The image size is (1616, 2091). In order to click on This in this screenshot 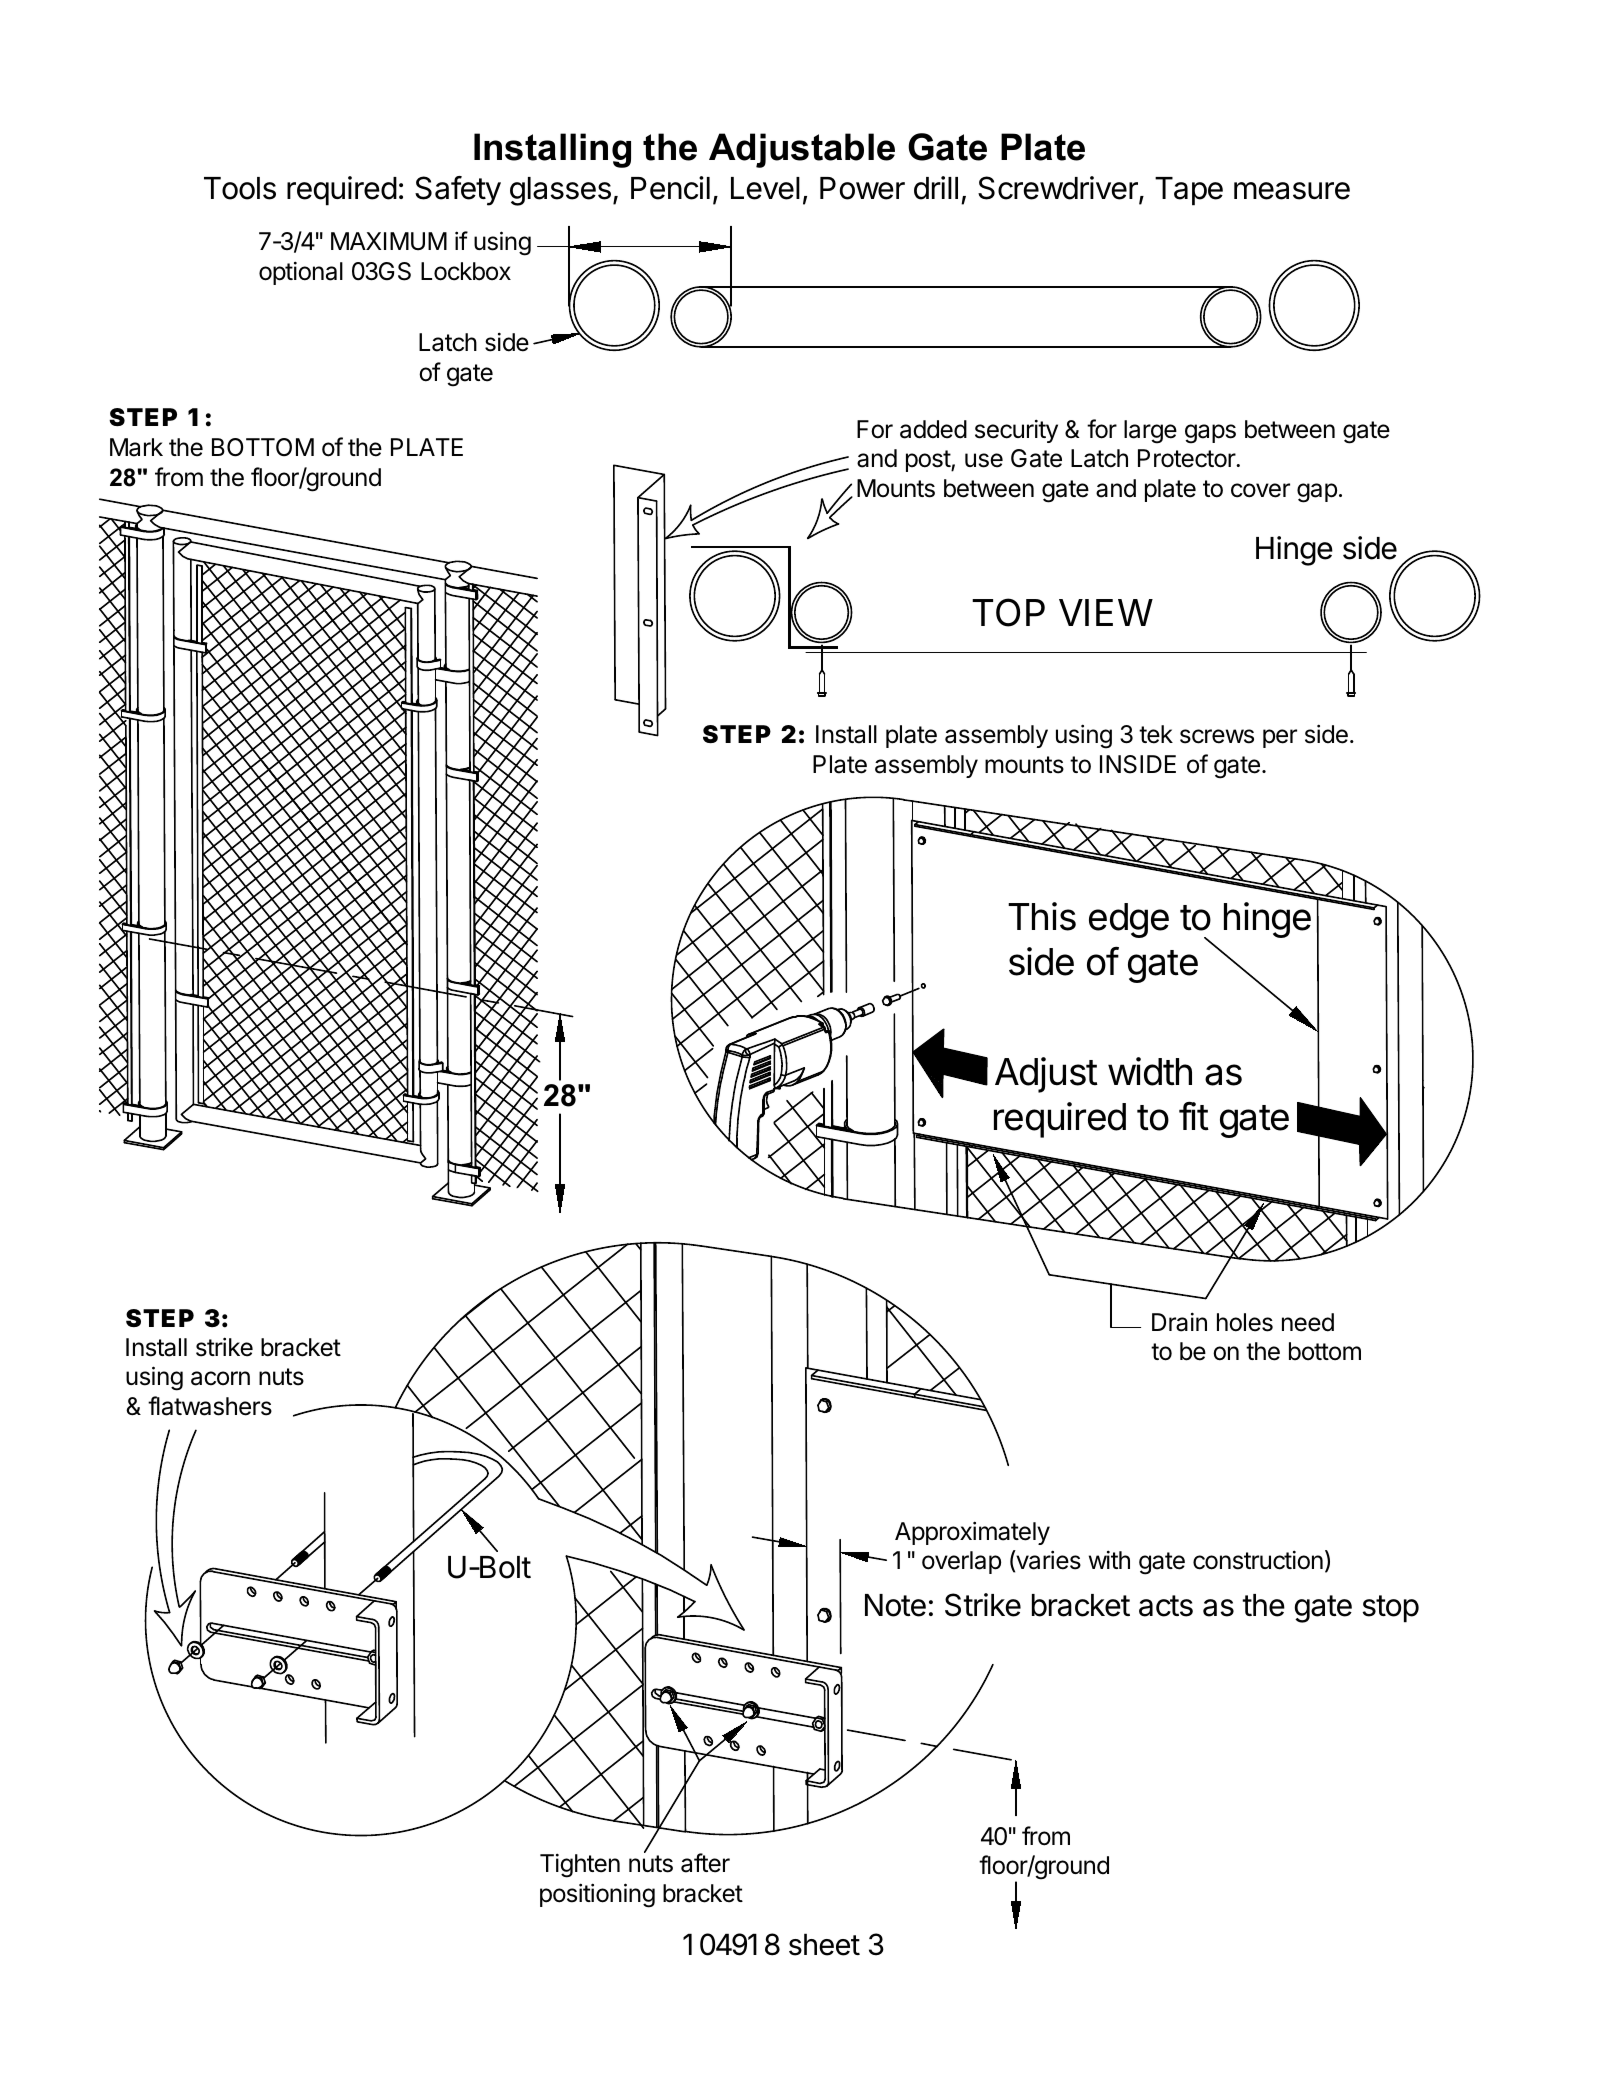, I will do `click(1042, 916)`.
